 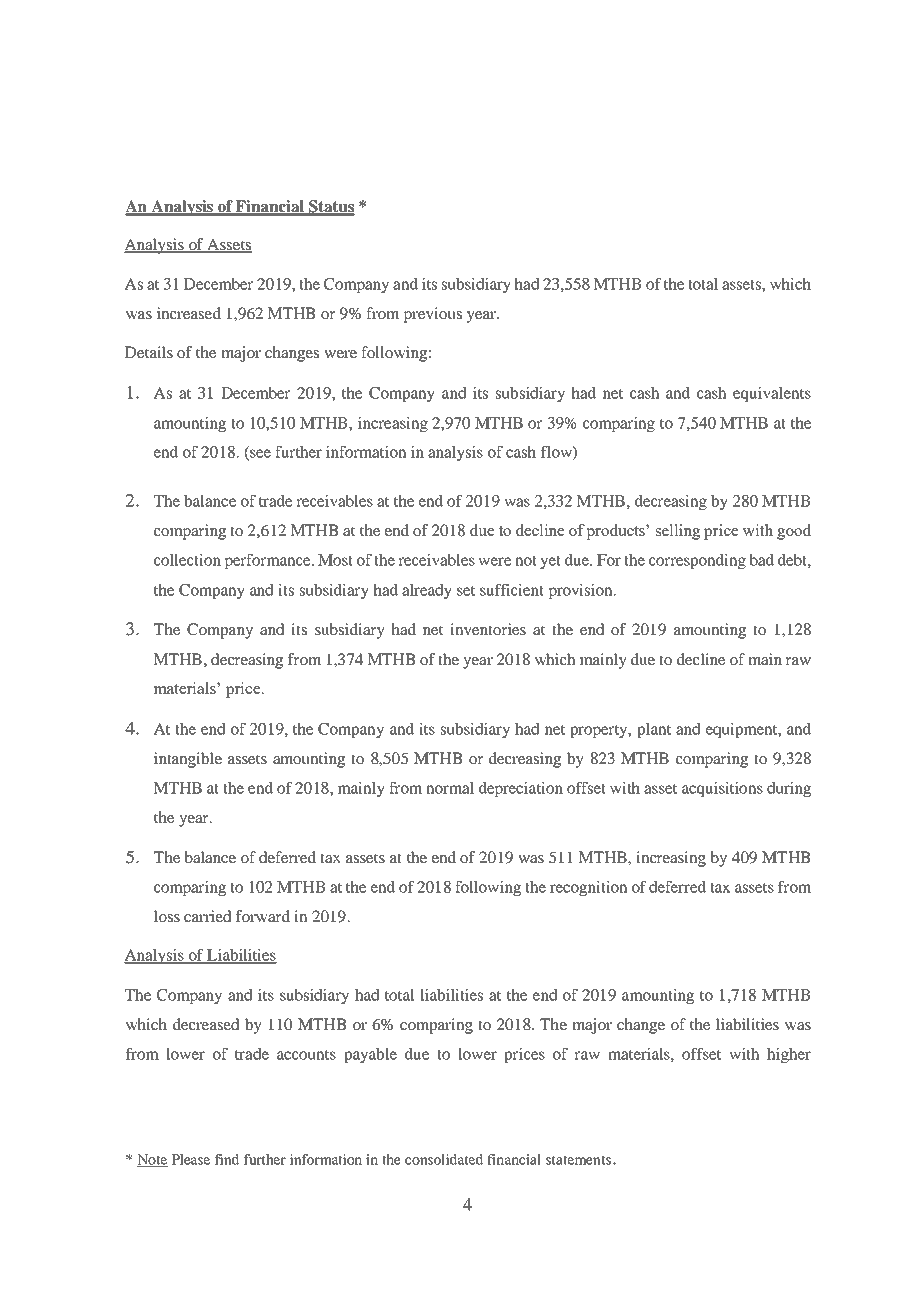 What do you see at coordinates (450, 788) in the document?
I see `normal` at bounding box center [450, 788].
